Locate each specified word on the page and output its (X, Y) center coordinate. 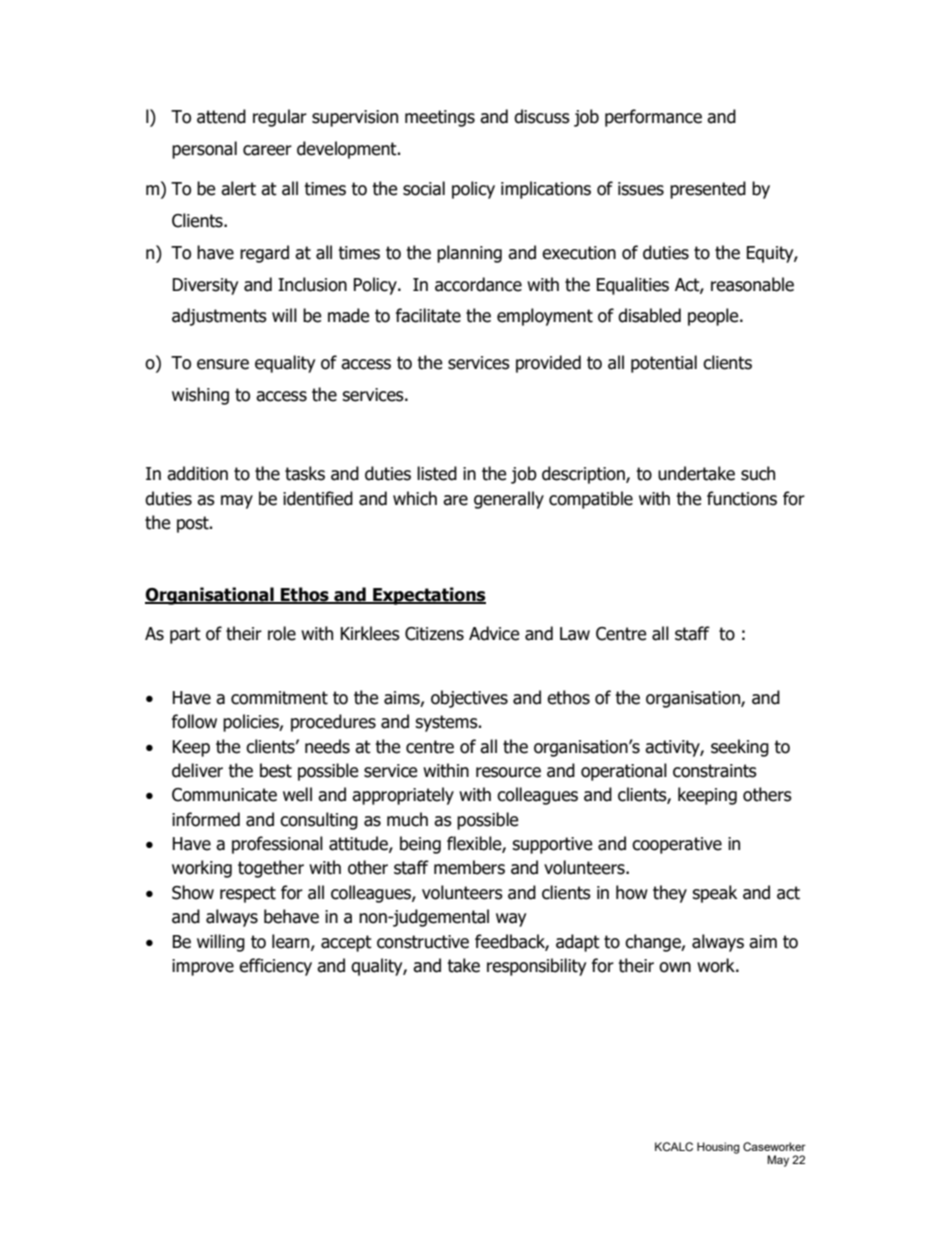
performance (653, 118)
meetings (440, 118)
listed (437, 473)
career (267, 150)
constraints (715, 771)
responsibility (536, 967)
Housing (718, 1148)
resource (508, 772)
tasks (305, 473)
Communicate (224, 795)
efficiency (275, 967)
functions (742, 498)
